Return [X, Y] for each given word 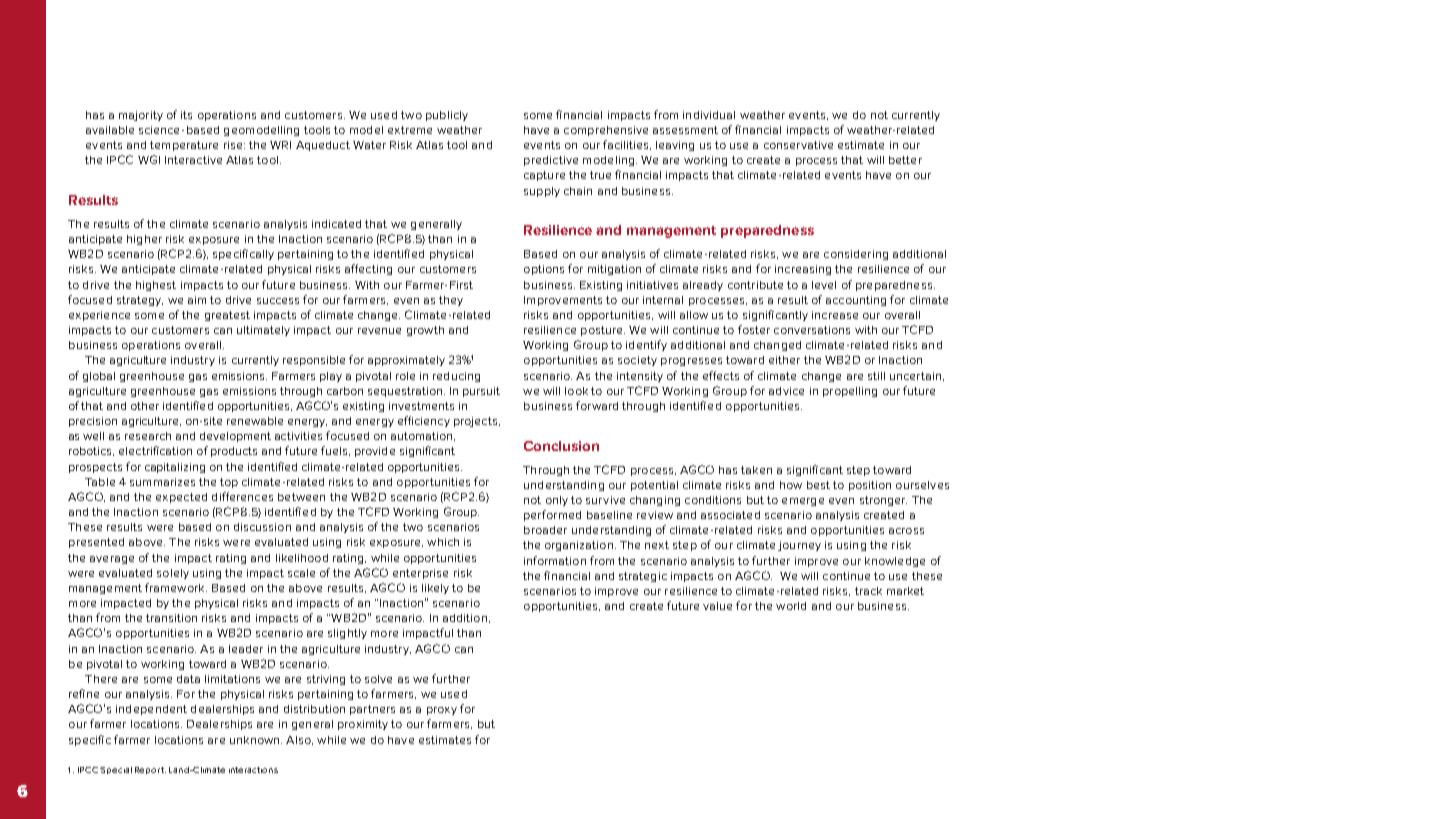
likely [435, 589]
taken [756, 470]
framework [176, 587]
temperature [184, 146]
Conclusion [561, 446]
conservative [798, 145]
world [791, 606]
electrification [155, 450]
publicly [447, 116]
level [824, 285]
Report [150, 770]
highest [156, 286]
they [451, 301]
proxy [442, 711]
